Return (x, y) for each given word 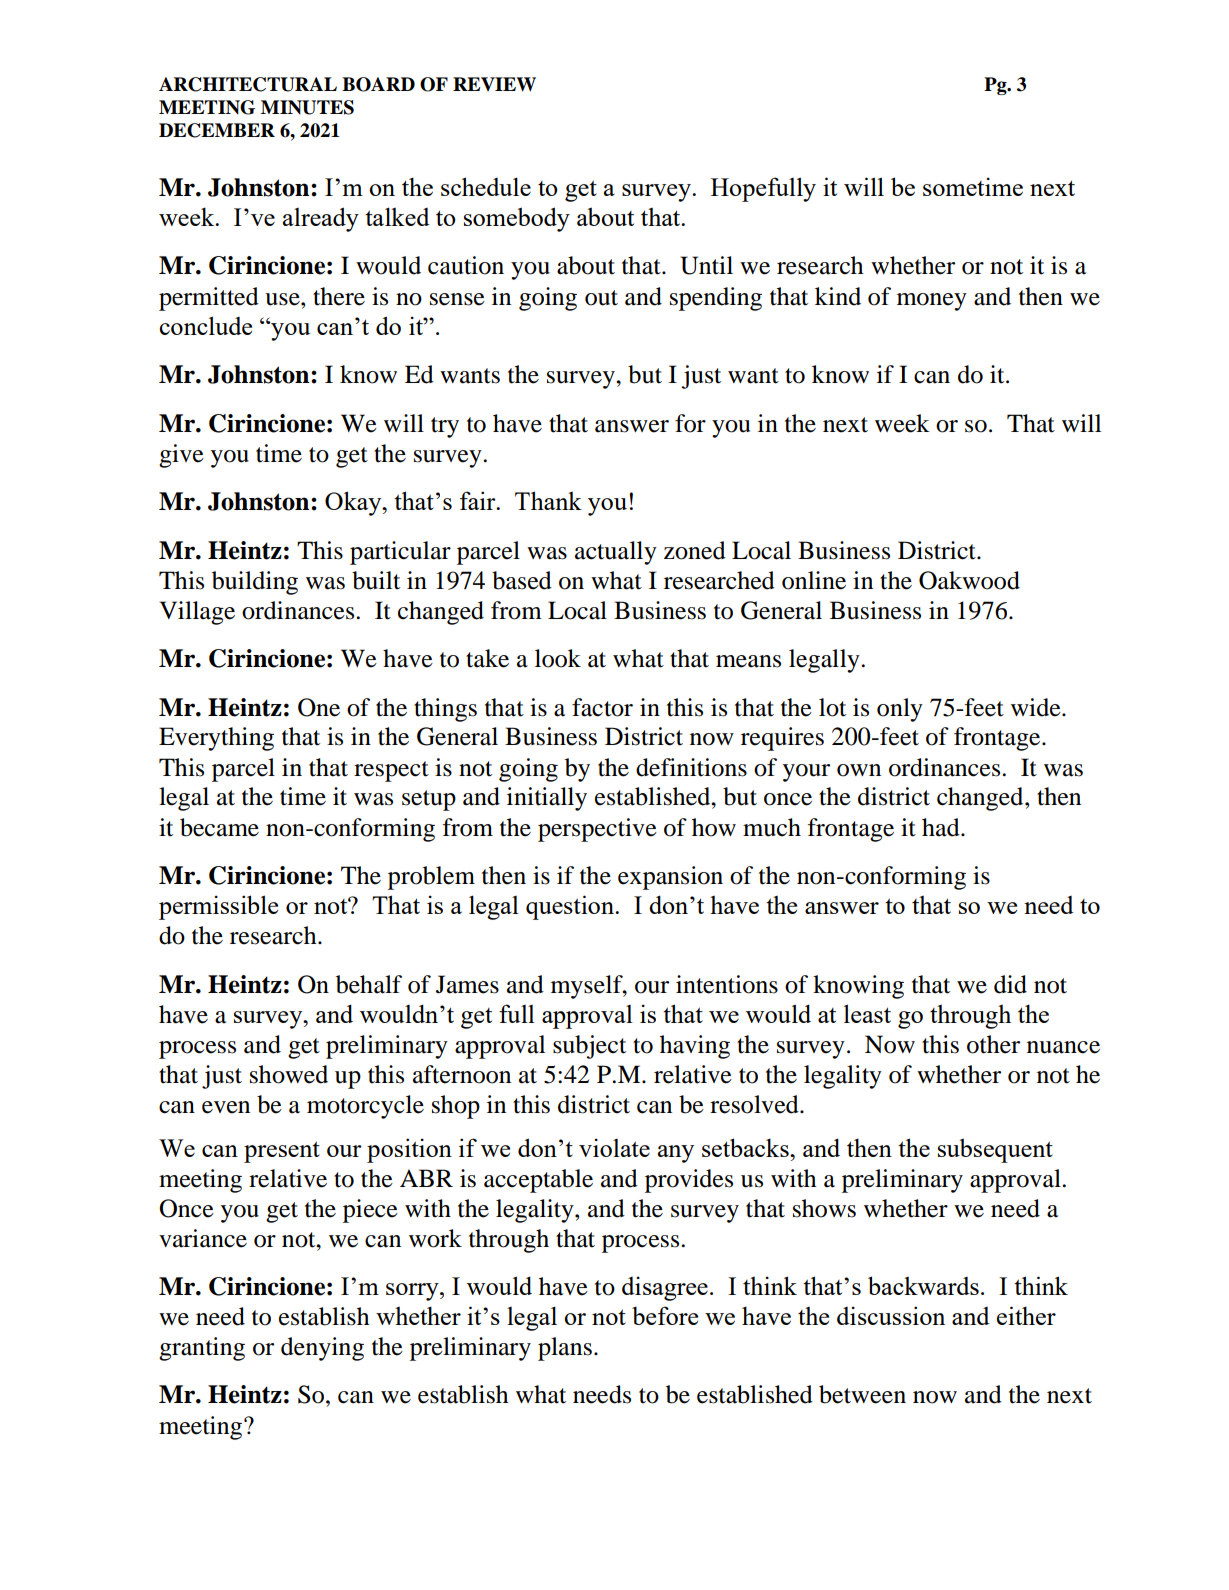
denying (322, 1349)
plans (565, 1349)
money (932, 302)
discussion (891, 1315)
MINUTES (307, 107)
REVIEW (494, 84)
